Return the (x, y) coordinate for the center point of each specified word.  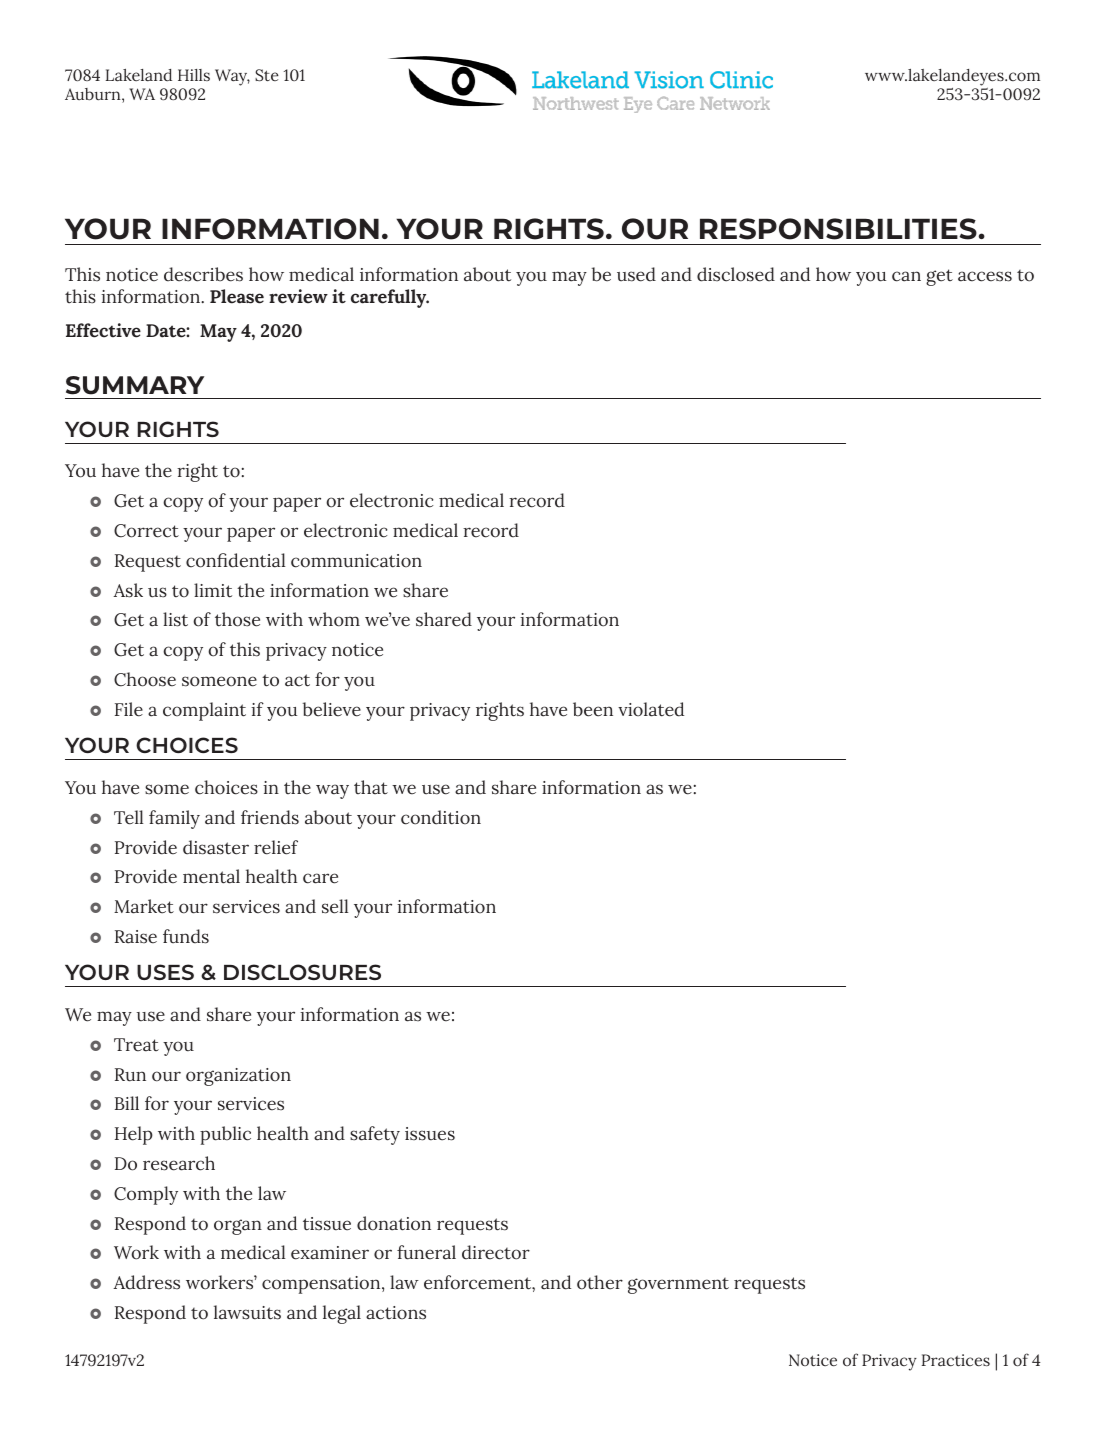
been (593, 709)
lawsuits (247, 1312)
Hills (194, 75)
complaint (204, 711)
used (636, 274)
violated (651, 709)
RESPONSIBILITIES (838, 229)
